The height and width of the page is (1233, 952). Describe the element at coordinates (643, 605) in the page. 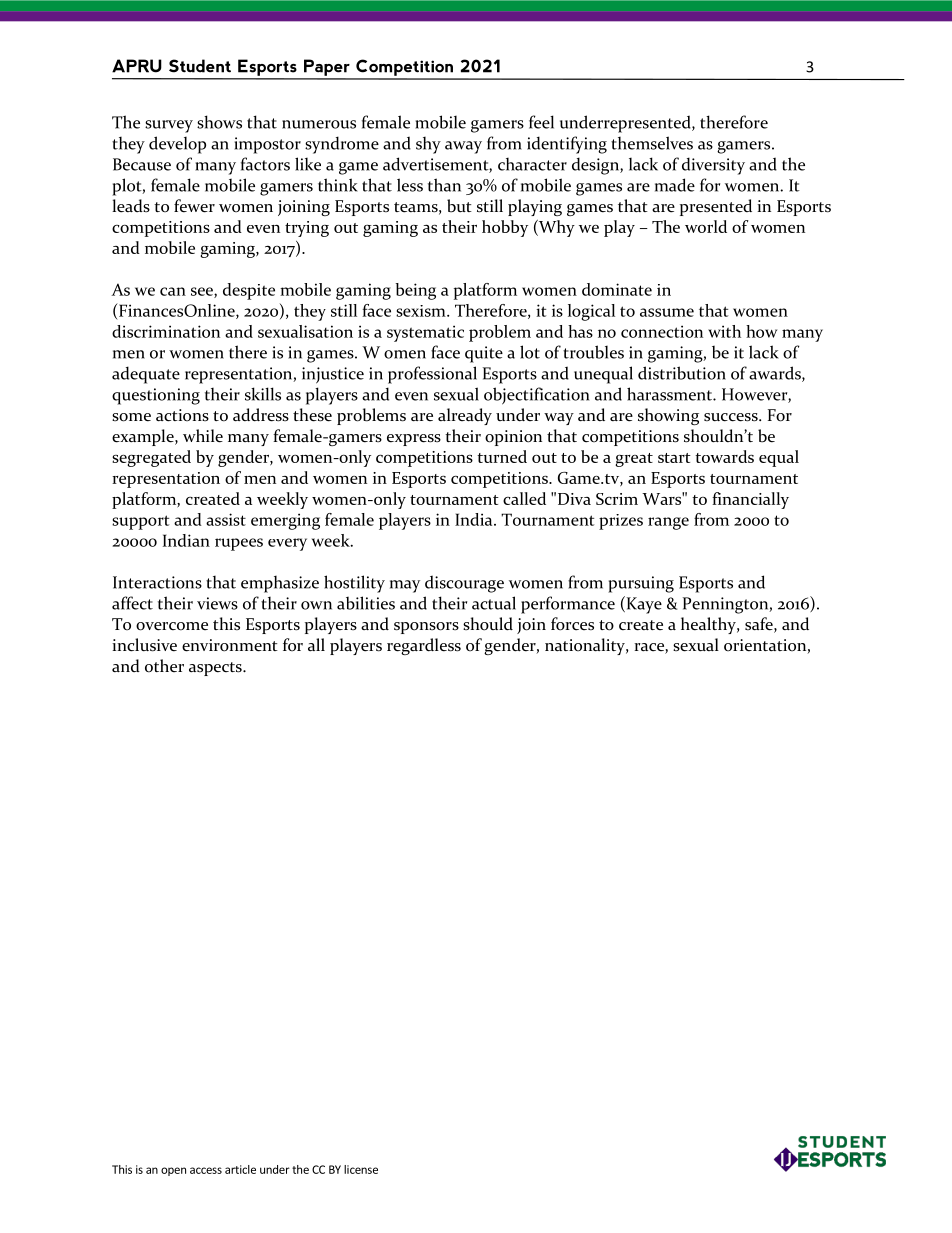

I see `Kaye` at that location.
